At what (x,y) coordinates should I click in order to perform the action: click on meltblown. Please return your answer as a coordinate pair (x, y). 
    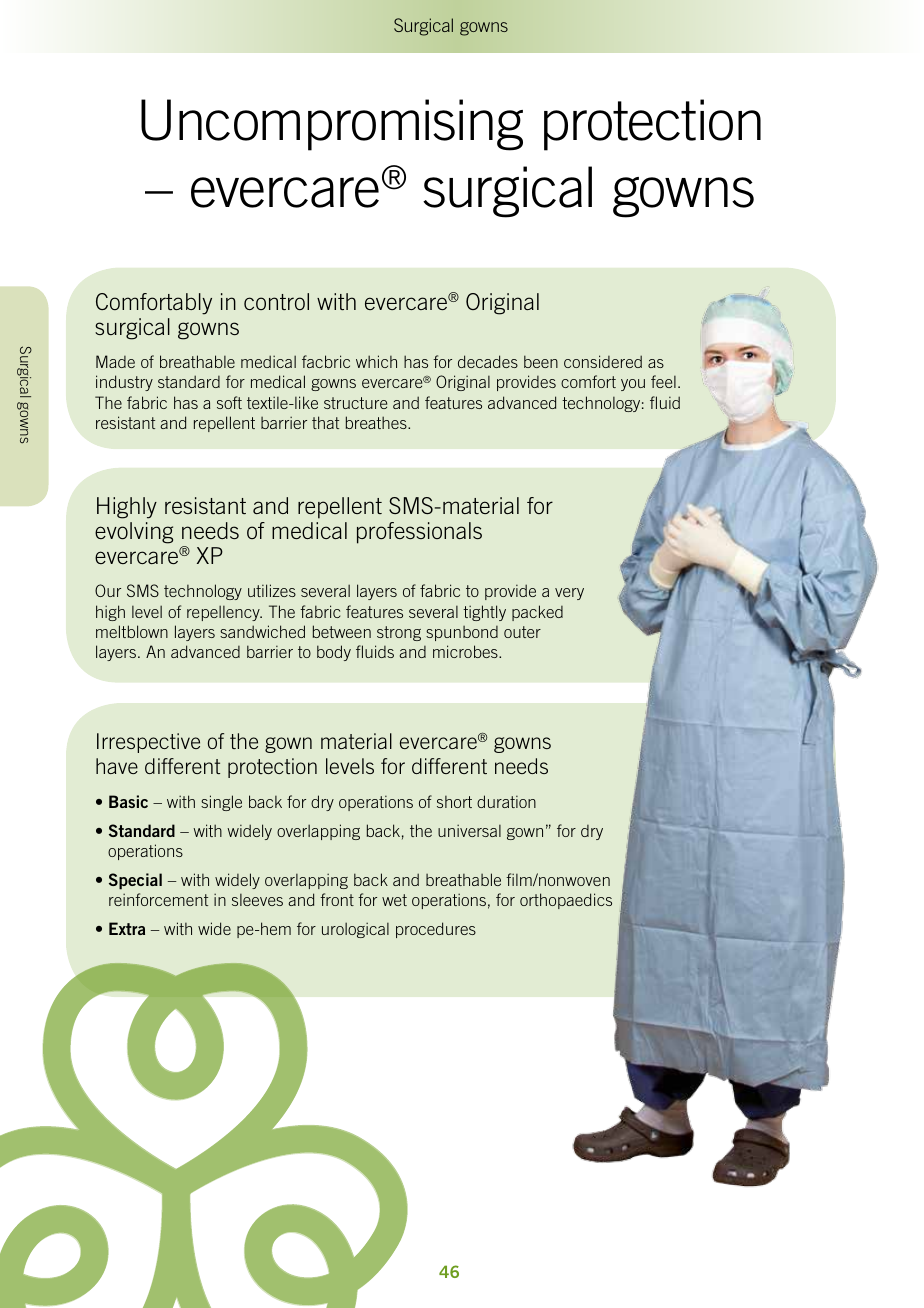
    Looking at the image, I should click on (132, 631).
